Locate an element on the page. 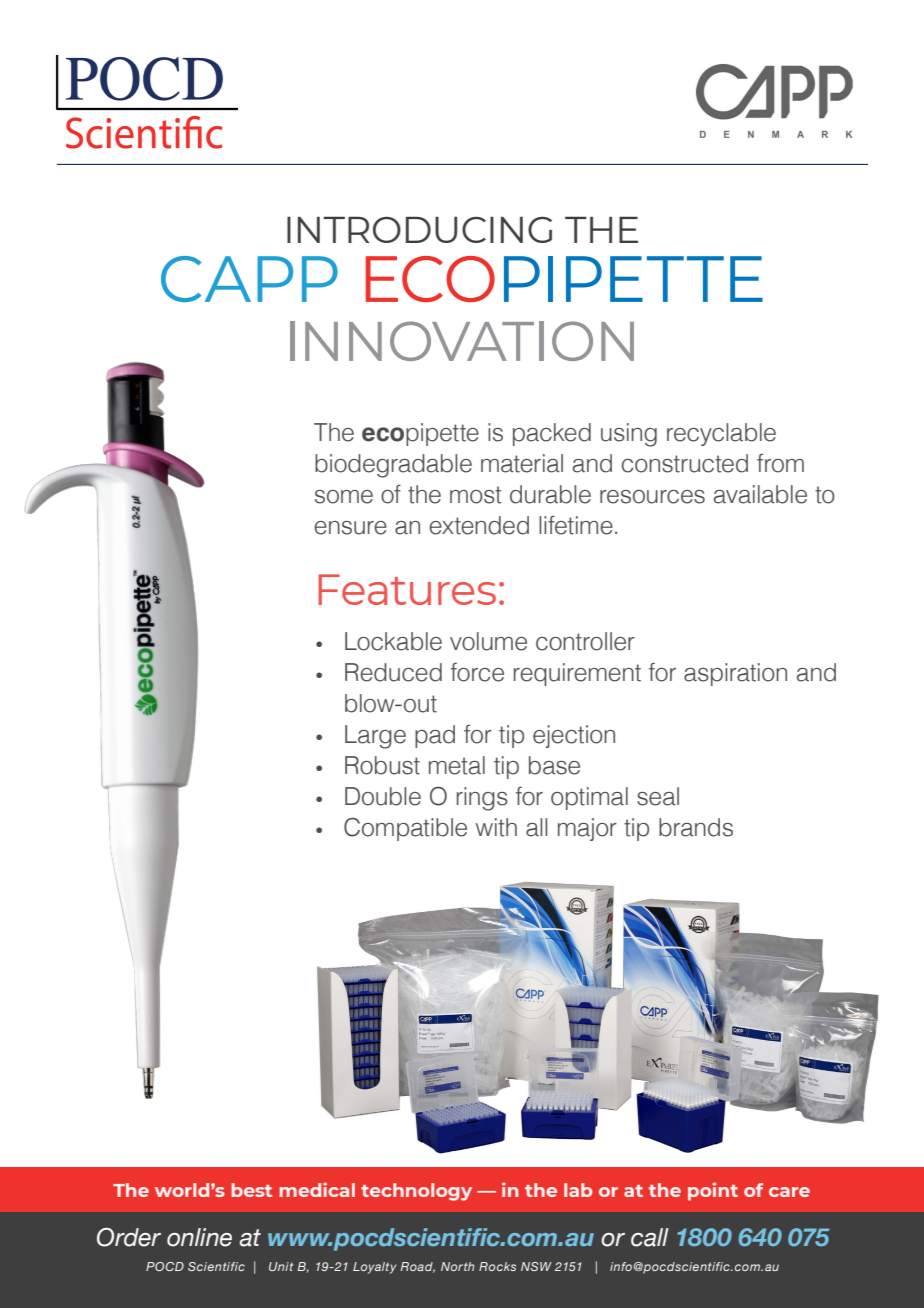  best is located at coordinates (251, 1190).
